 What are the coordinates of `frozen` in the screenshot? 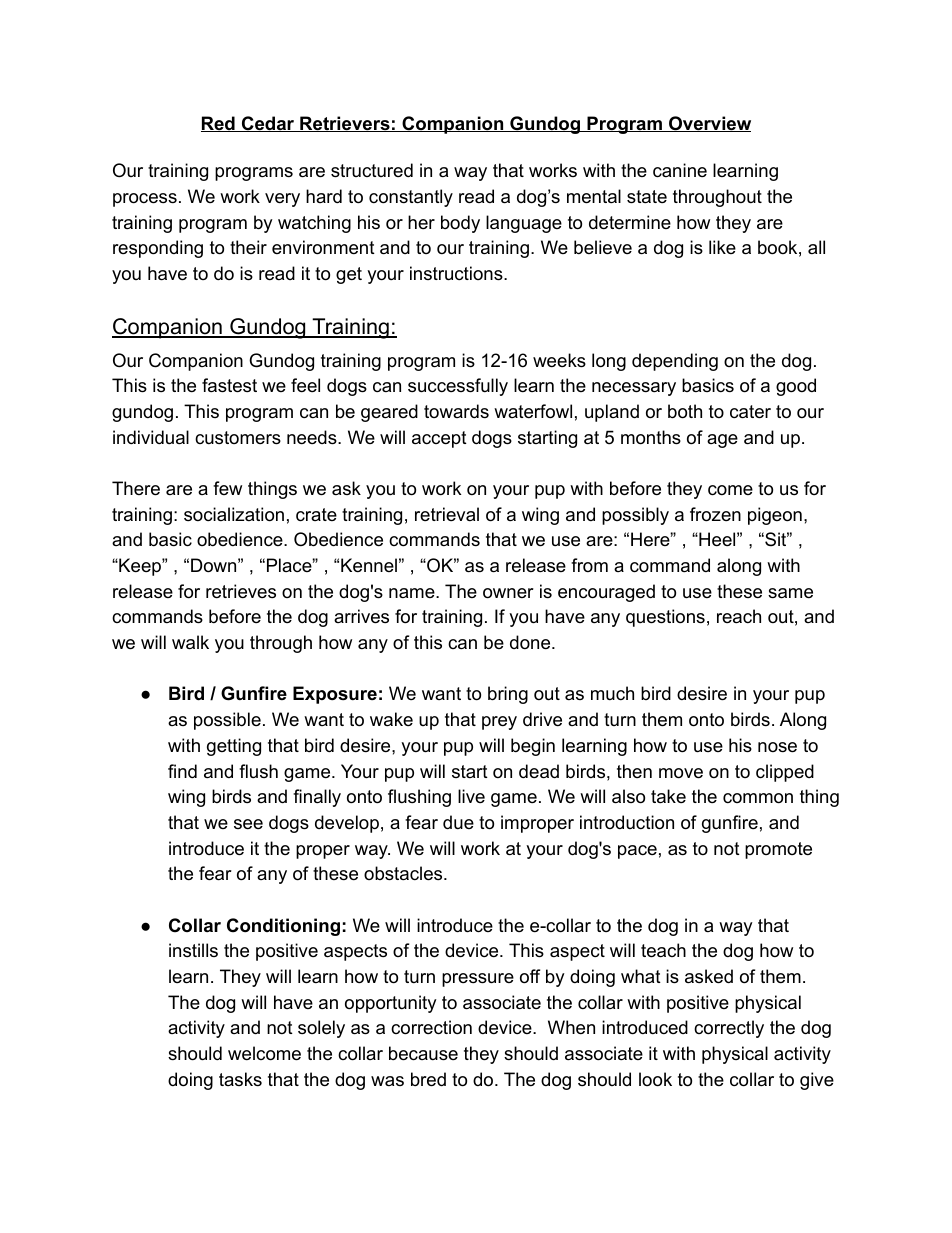 It's located at (715, 514).
